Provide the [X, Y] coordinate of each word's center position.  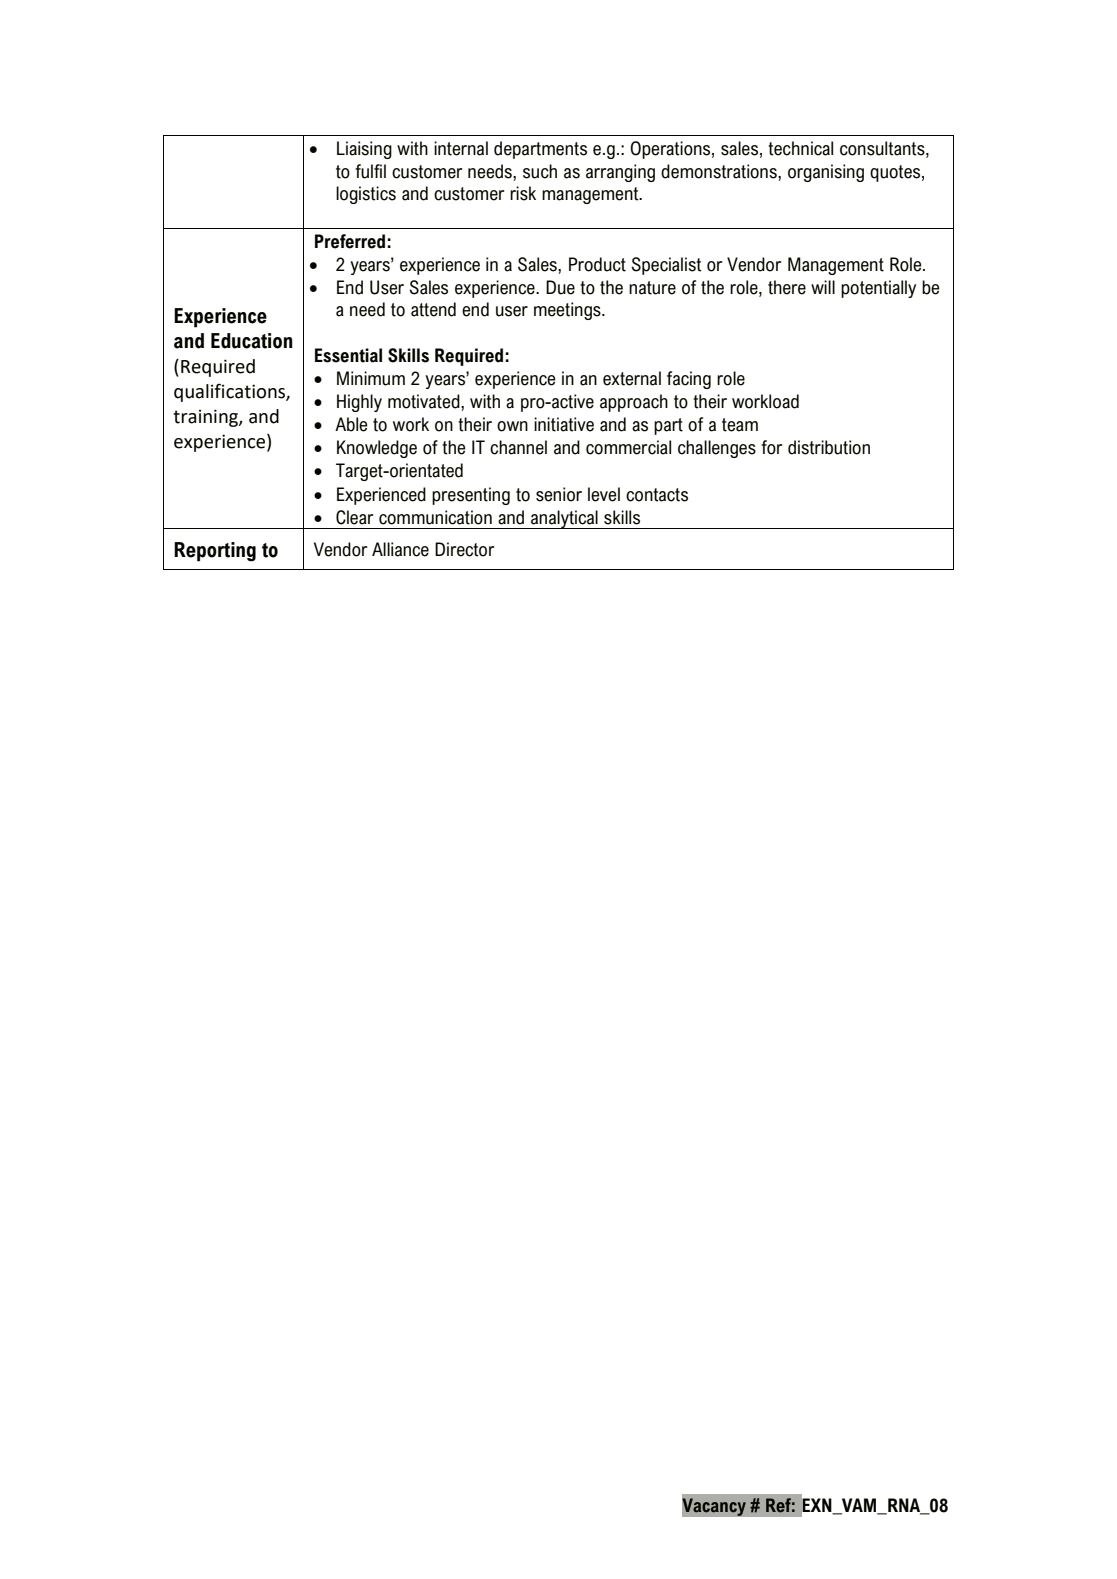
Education [252, 341]
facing [689, 380]
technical [800, 148]
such [540, 171]
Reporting [215, 552]
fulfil [370, 171]
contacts [657, 495]
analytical [564, 519]
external [632, 378]
